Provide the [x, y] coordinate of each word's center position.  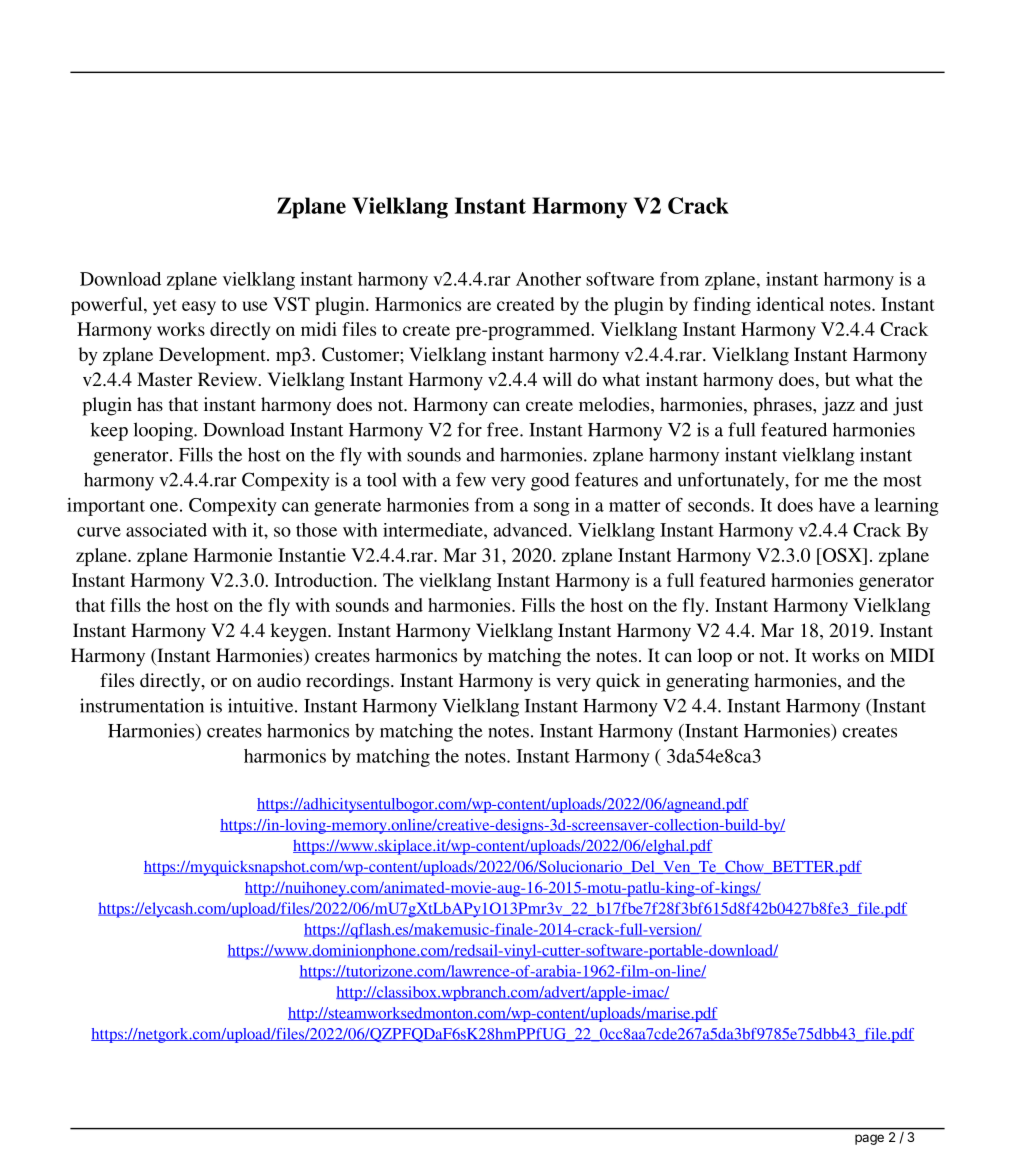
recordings [349, 682]
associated [166, 530]
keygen [299, 632]
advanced [531, 530]
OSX [842, 555]
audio [279, 680]
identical [790, 304]
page [869, 1139]
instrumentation [142, 705]
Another [548, 279]
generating [707, 682]
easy [199, 308]
